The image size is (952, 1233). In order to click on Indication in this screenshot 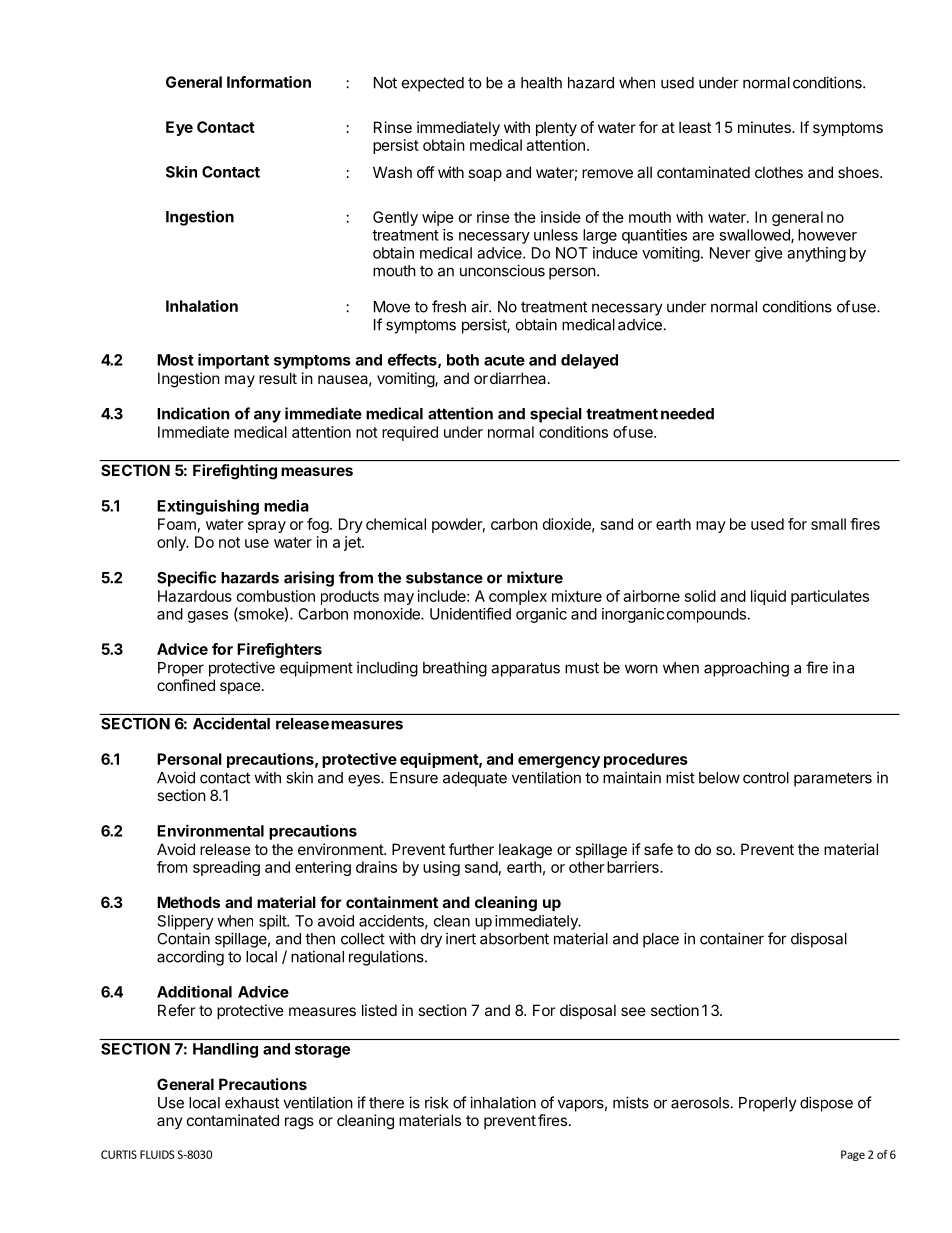, I will do `click(193, 413)`.
